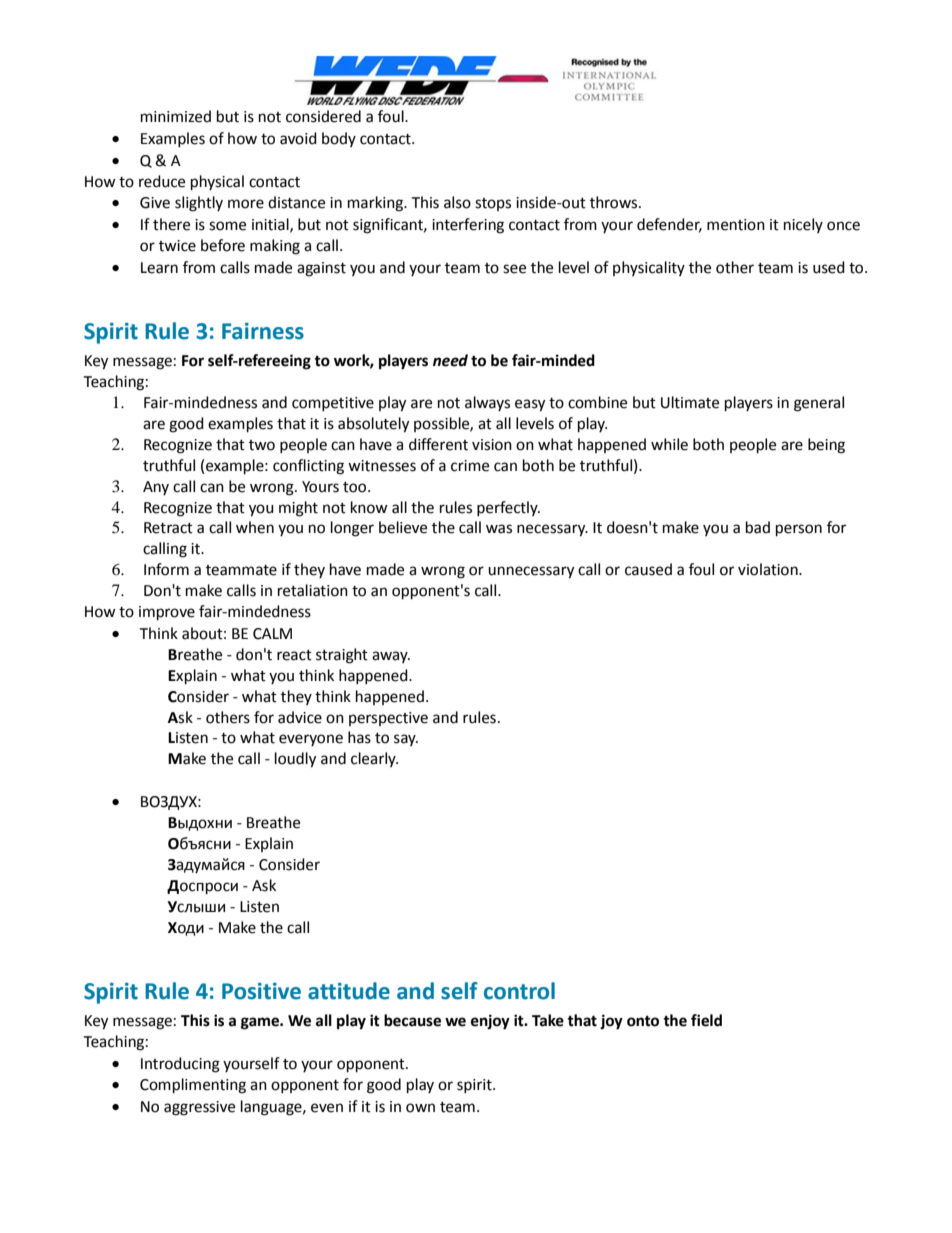 This image has width=952, height=1233. Describe the element at coordinates (493, 204) in the image. I see `stops` at that location.
